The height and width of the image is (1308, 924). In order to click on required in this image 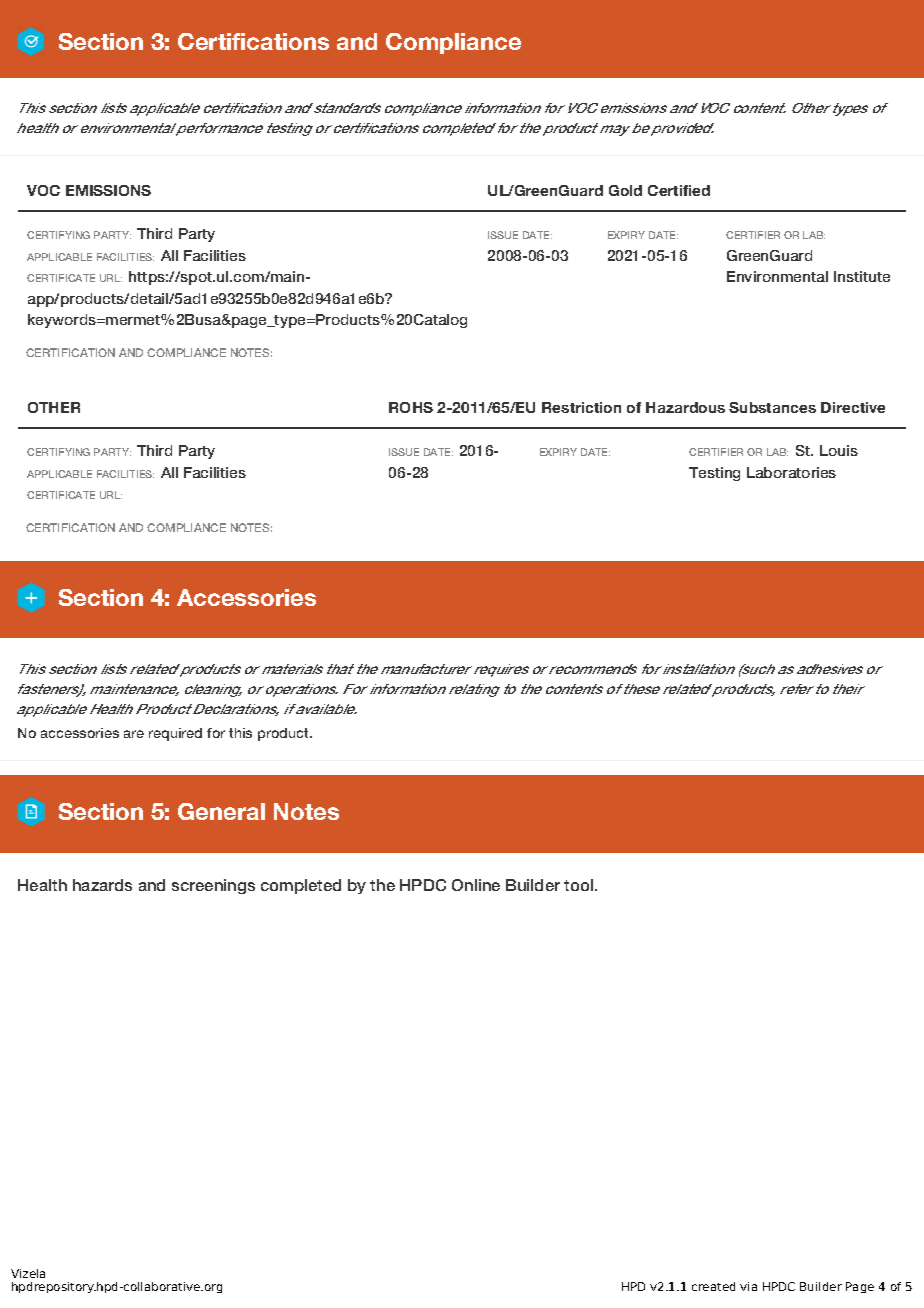, I will do `click(175, 734)`.
